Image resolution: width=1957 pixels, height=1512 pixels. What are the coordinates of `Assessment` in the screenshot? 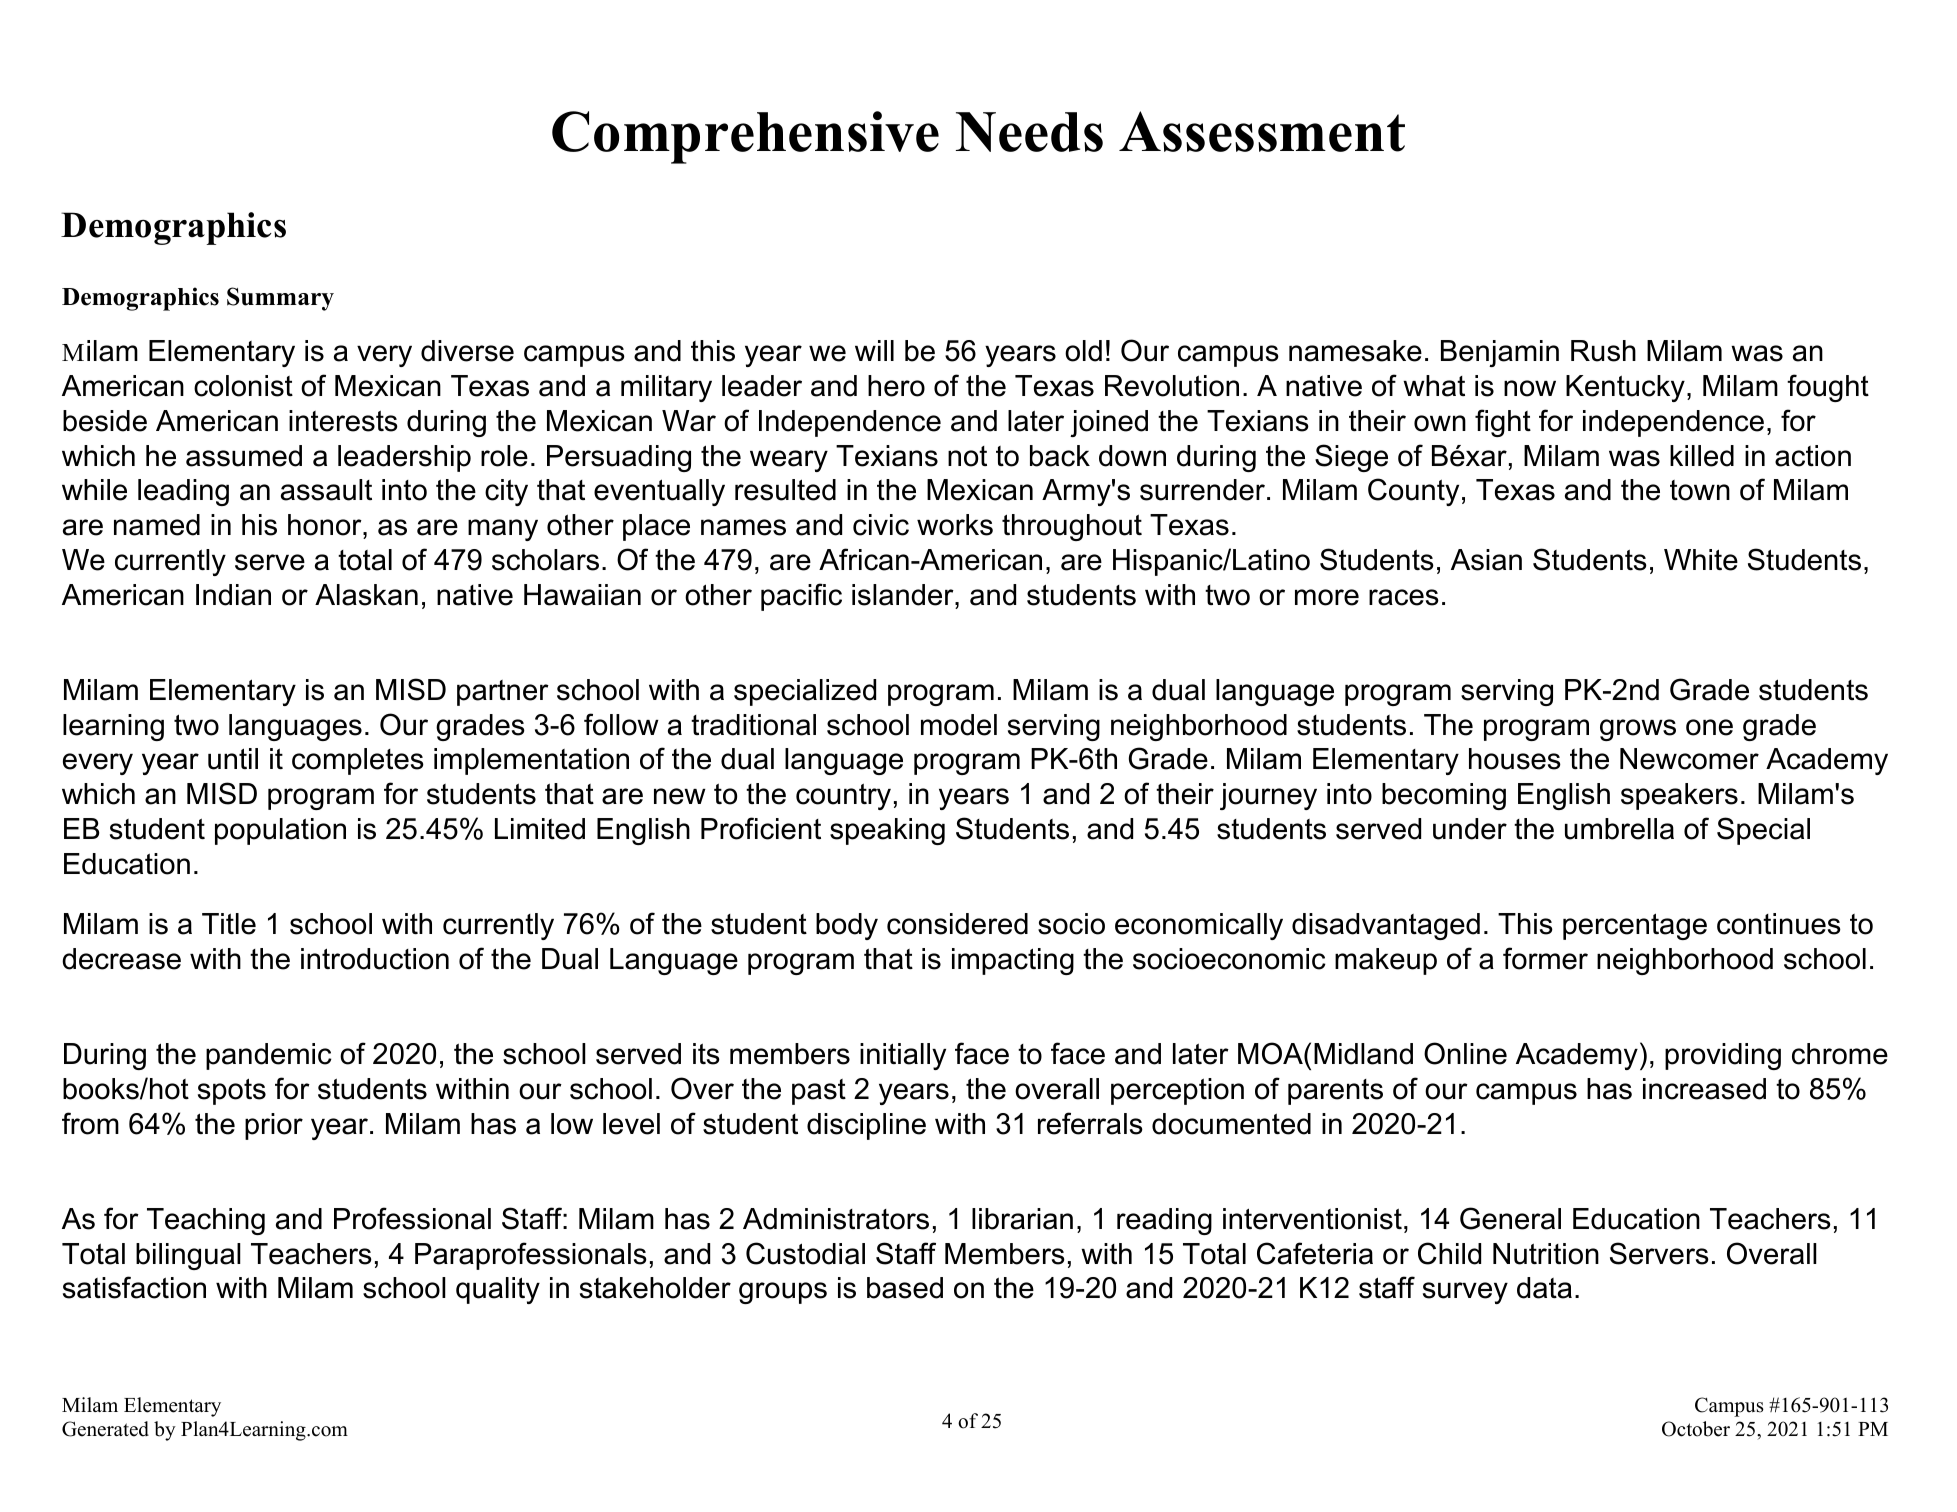 It's located at (1262, 131).
